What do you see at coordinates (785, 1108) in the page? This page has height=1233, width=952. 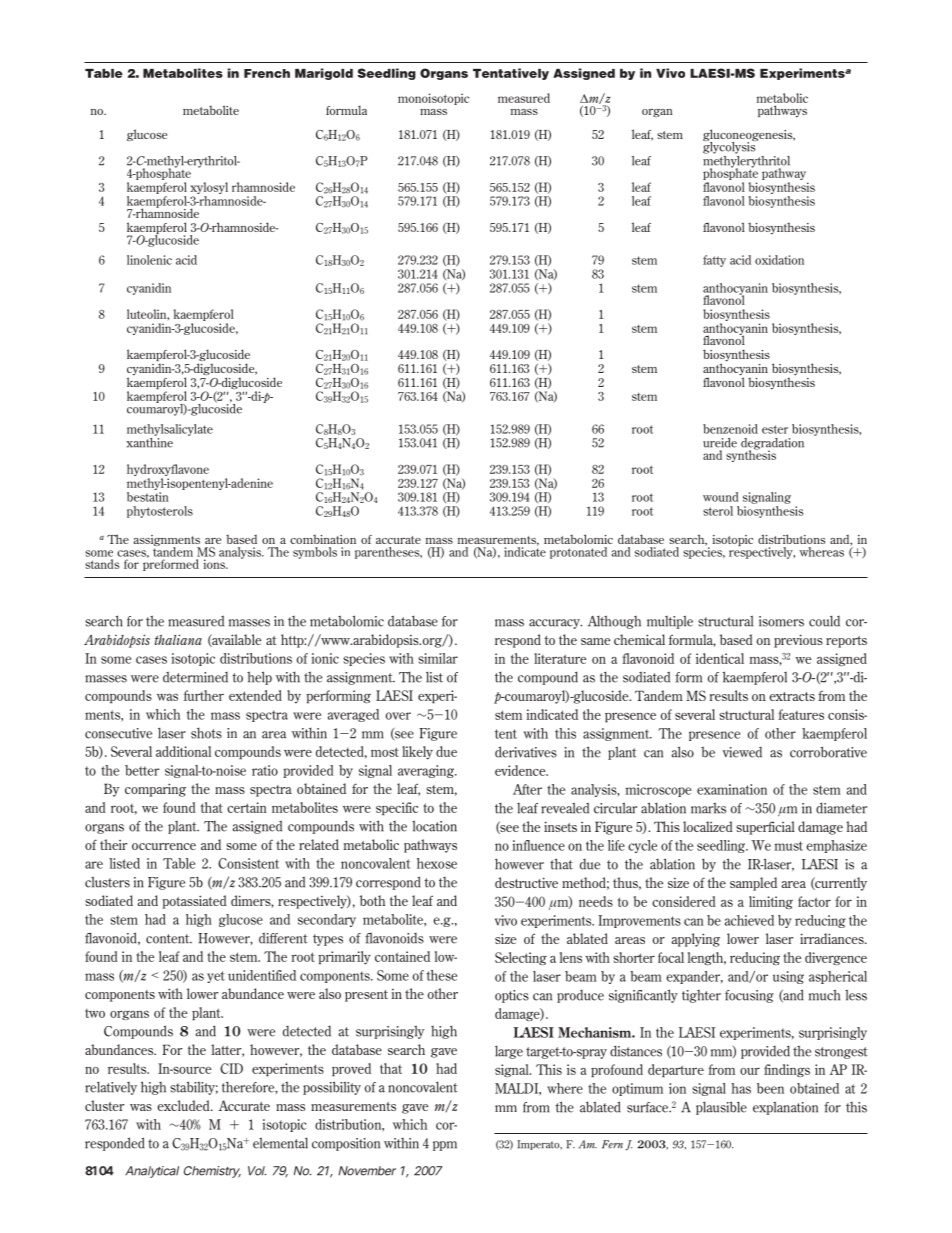 I see `explanation` at bounding box center [785, 1108].
